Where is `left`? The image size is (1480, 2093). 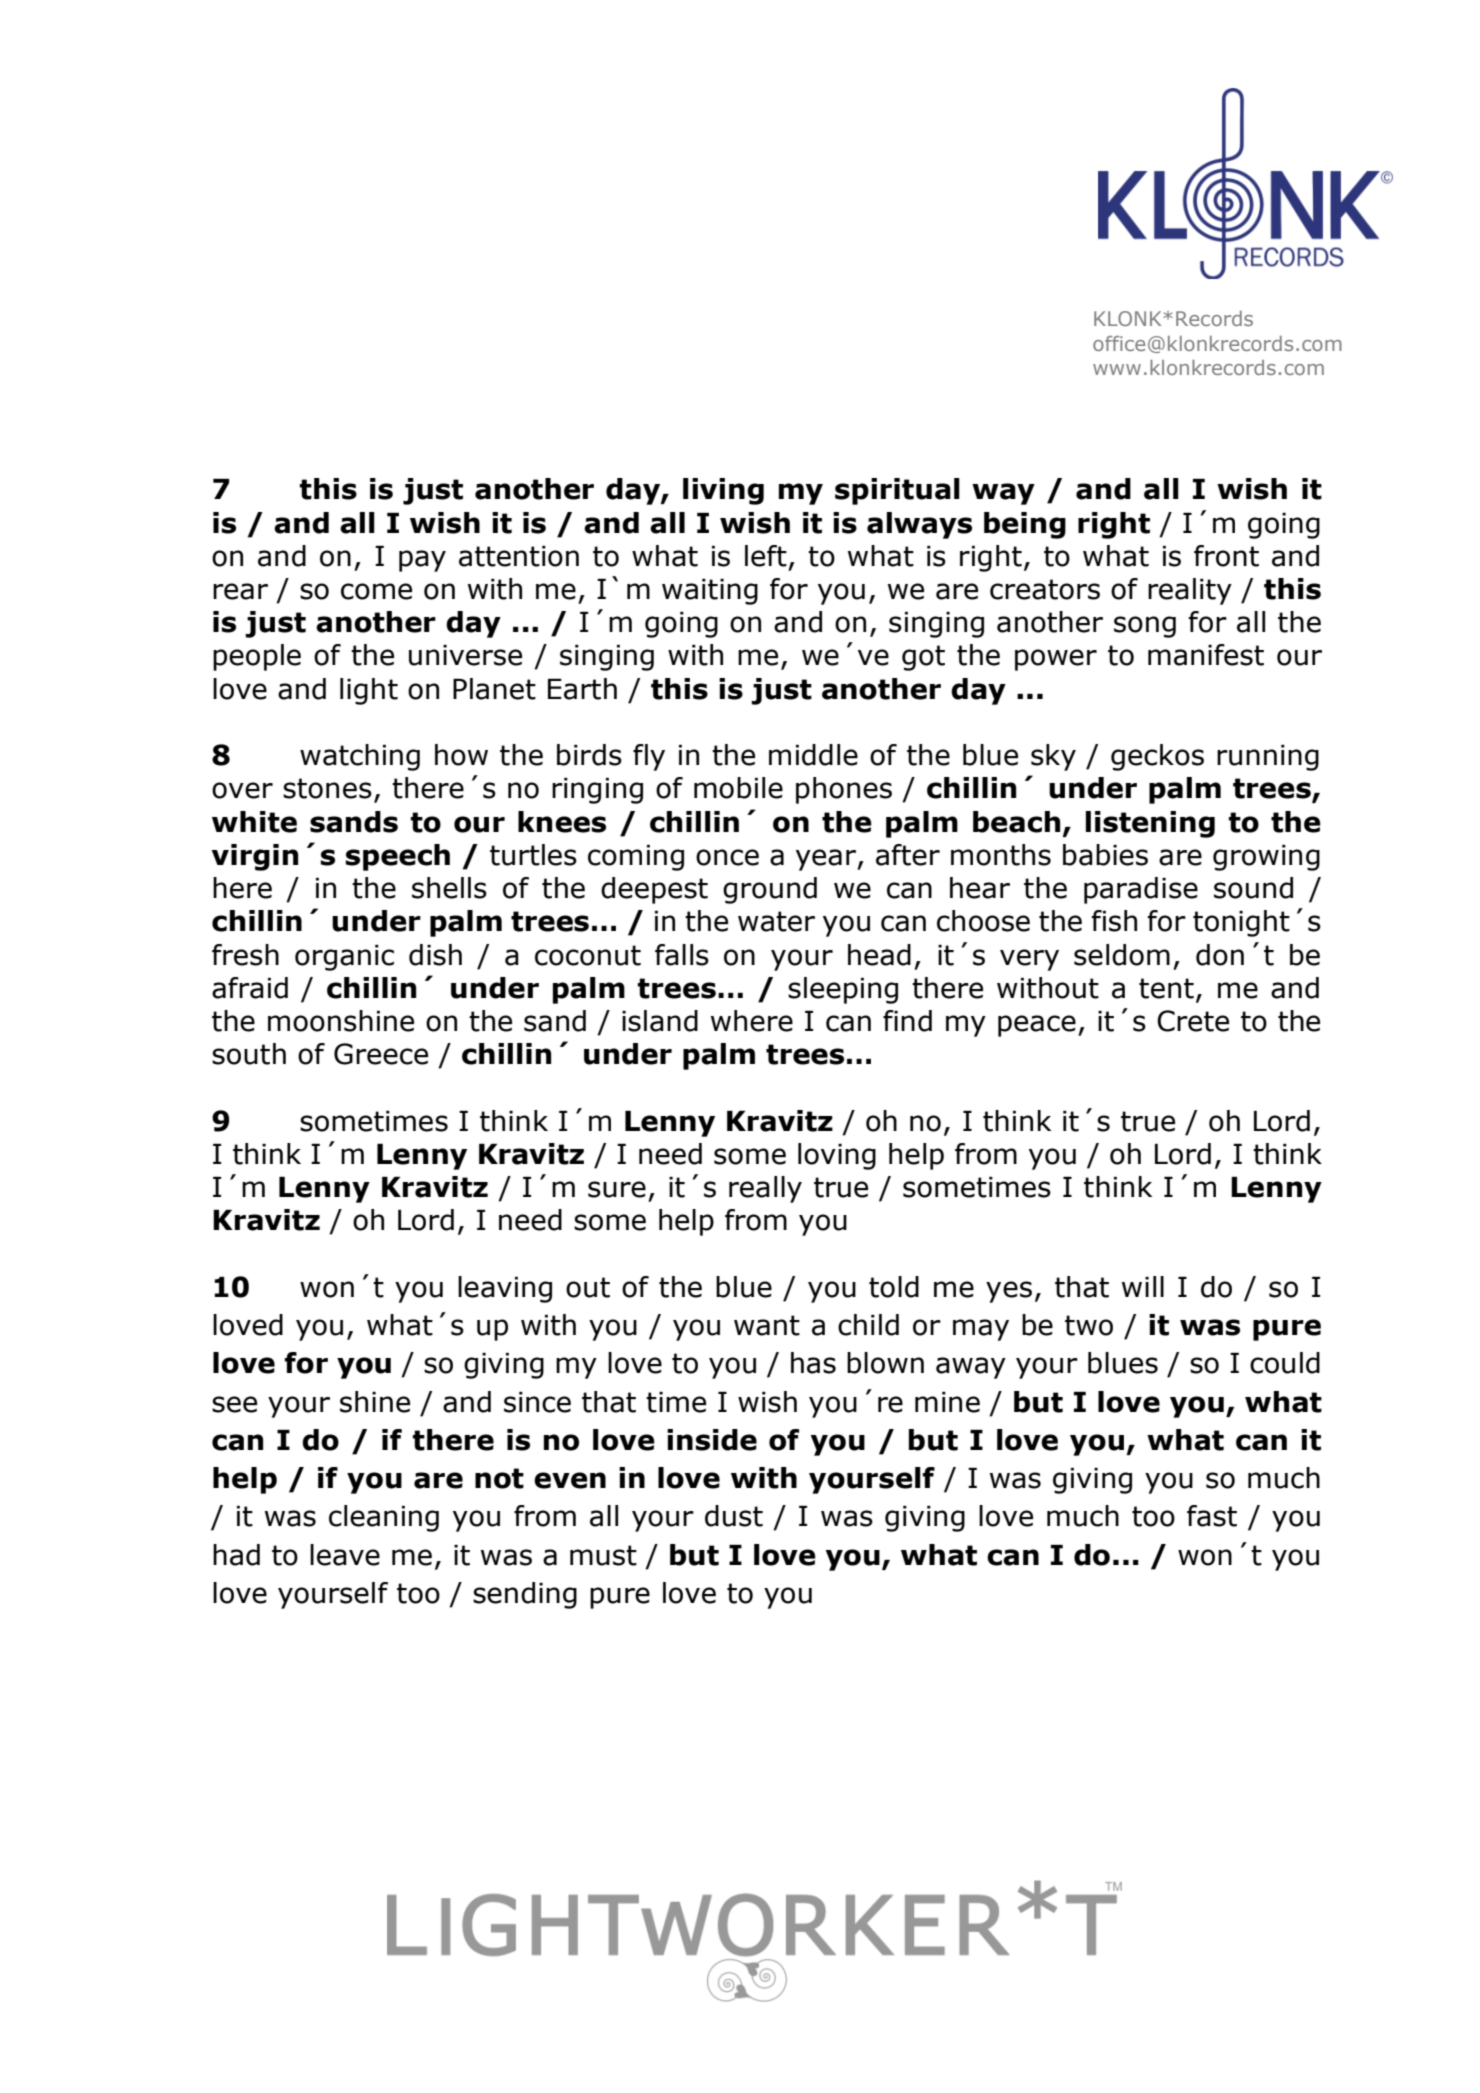
left is located at coordinates (766, 556).
